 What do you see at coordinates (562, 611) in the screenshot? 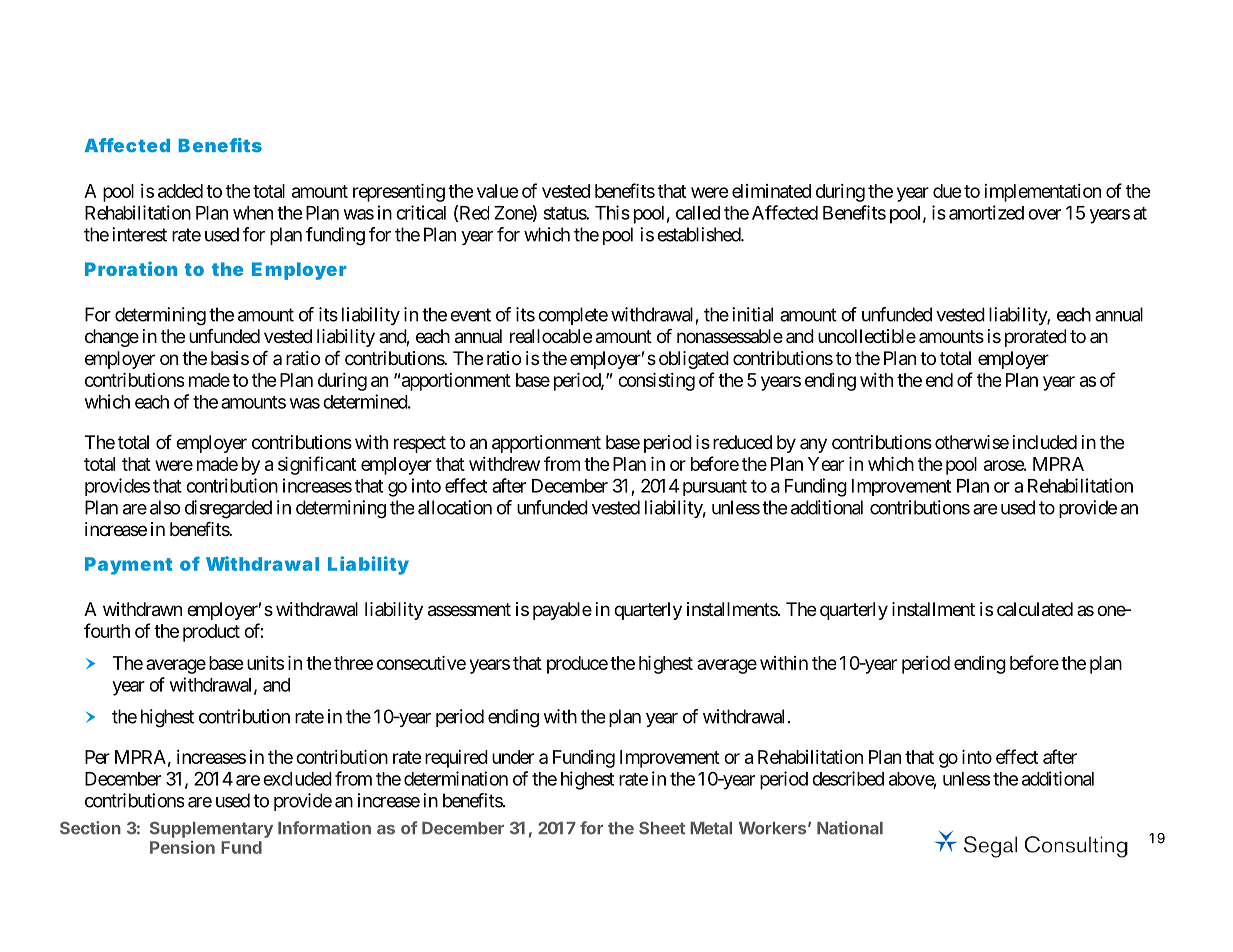
I see `payable` at bounding box center [562, 611].
